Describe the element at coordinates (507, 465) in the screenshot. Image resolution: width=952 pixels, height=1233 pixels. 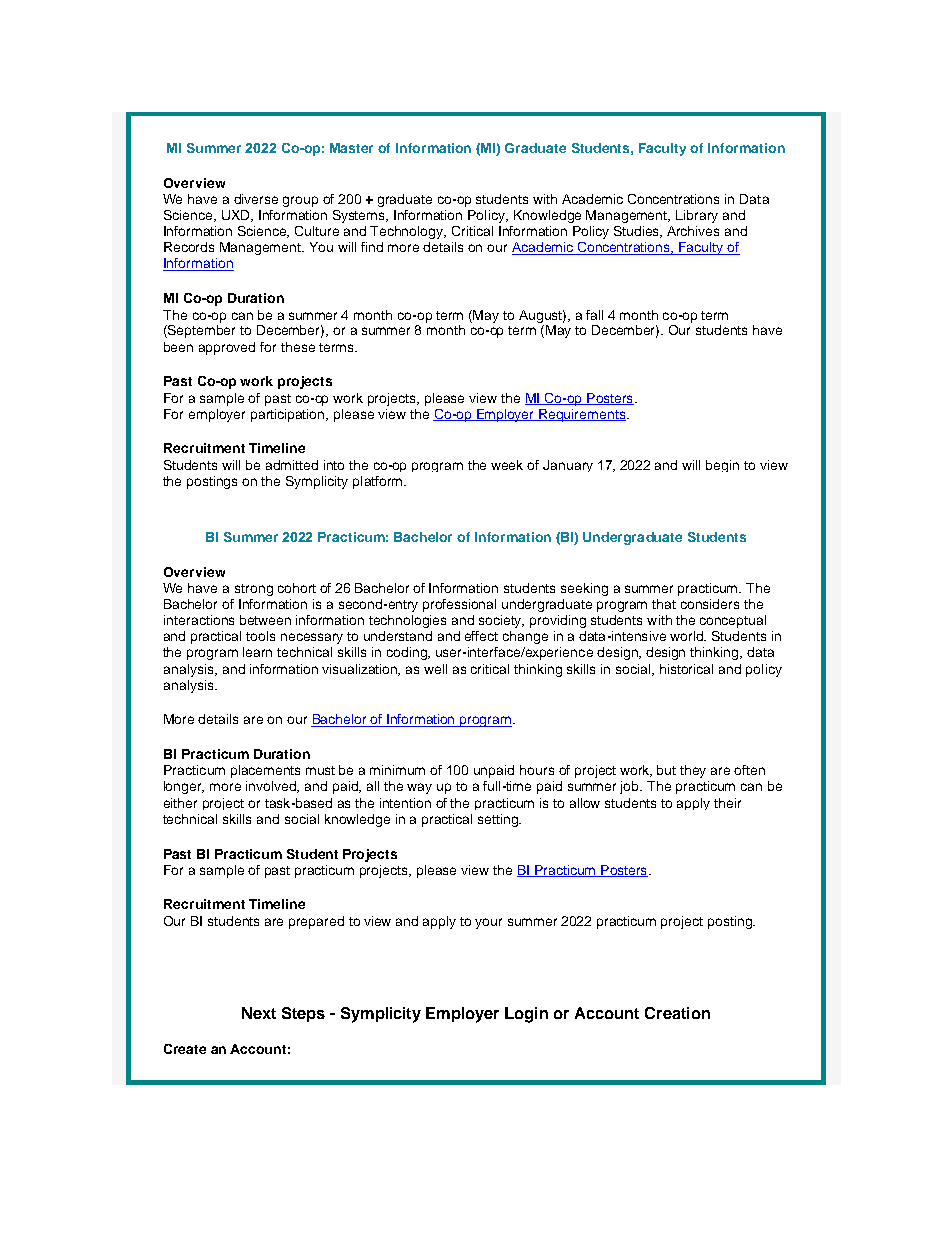
I see `week` at that location.
